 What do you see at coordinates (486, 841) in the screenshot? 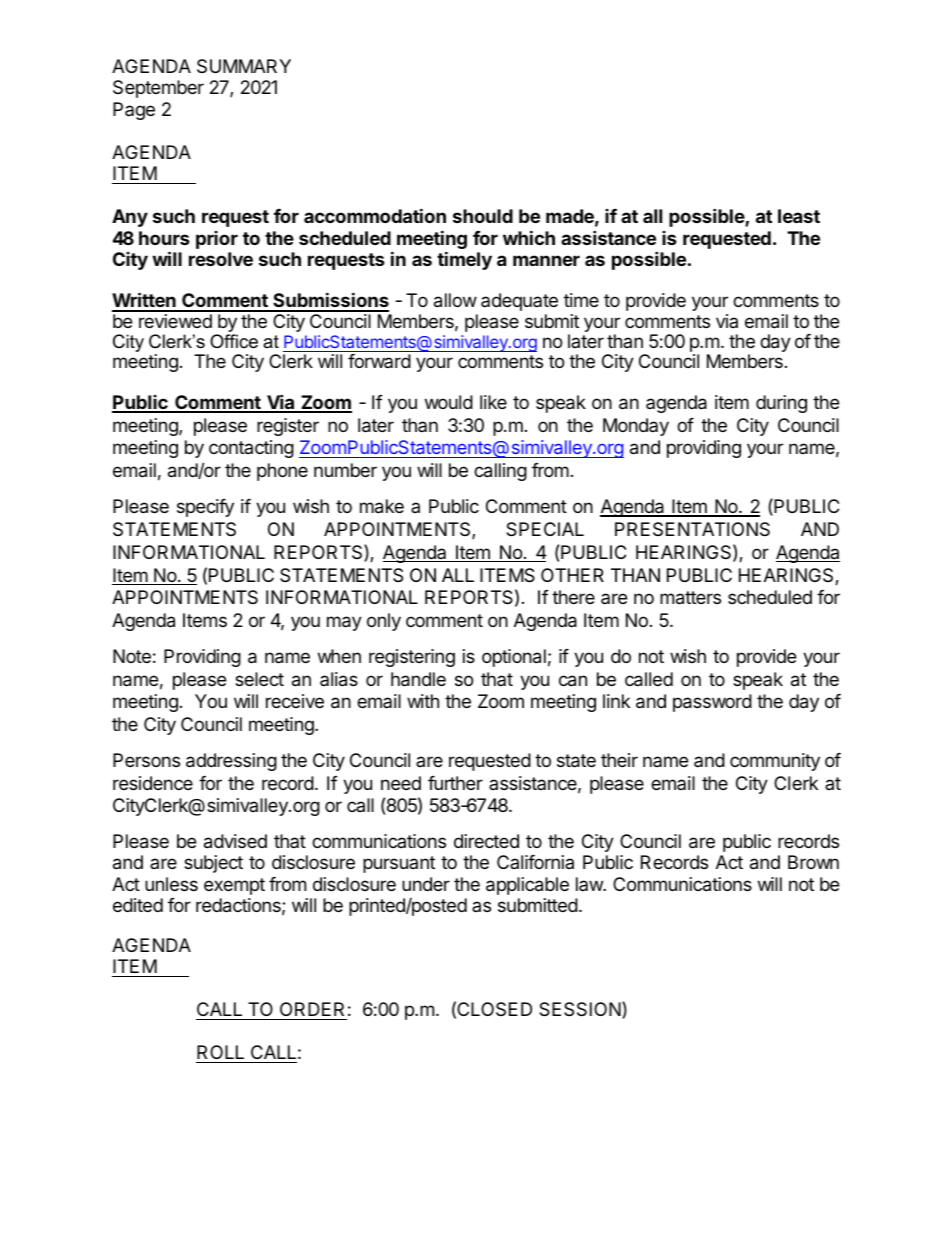
I see `directed` at bounding box center [486, 841].
